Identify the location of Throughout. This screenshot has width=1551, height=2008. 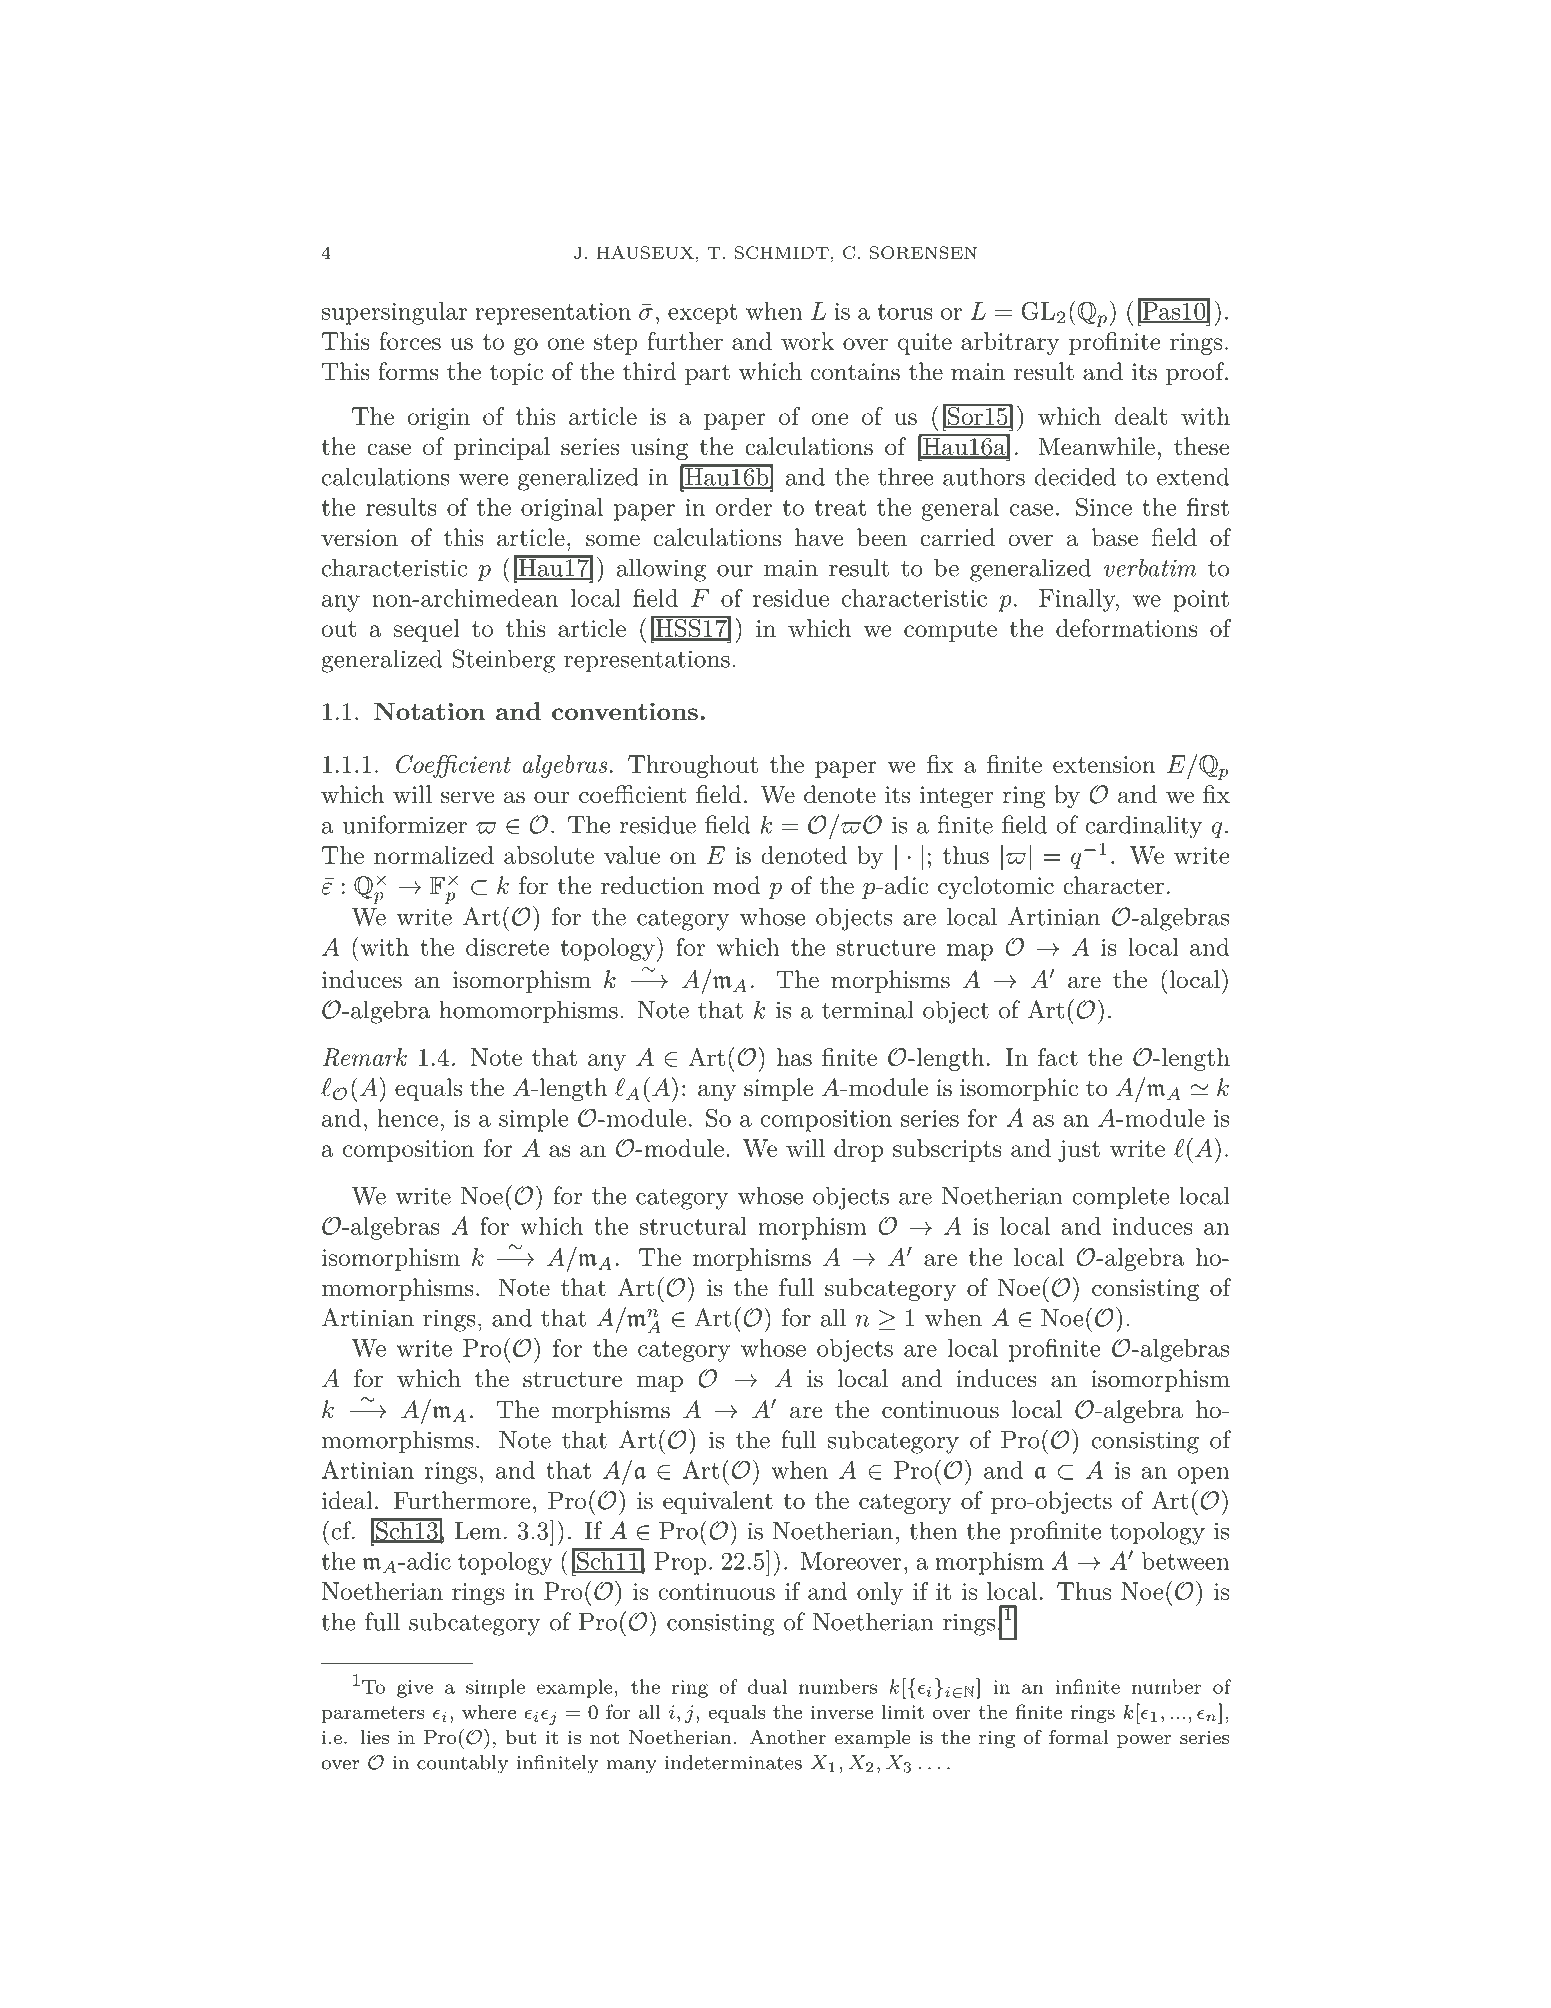
(693, 766).
